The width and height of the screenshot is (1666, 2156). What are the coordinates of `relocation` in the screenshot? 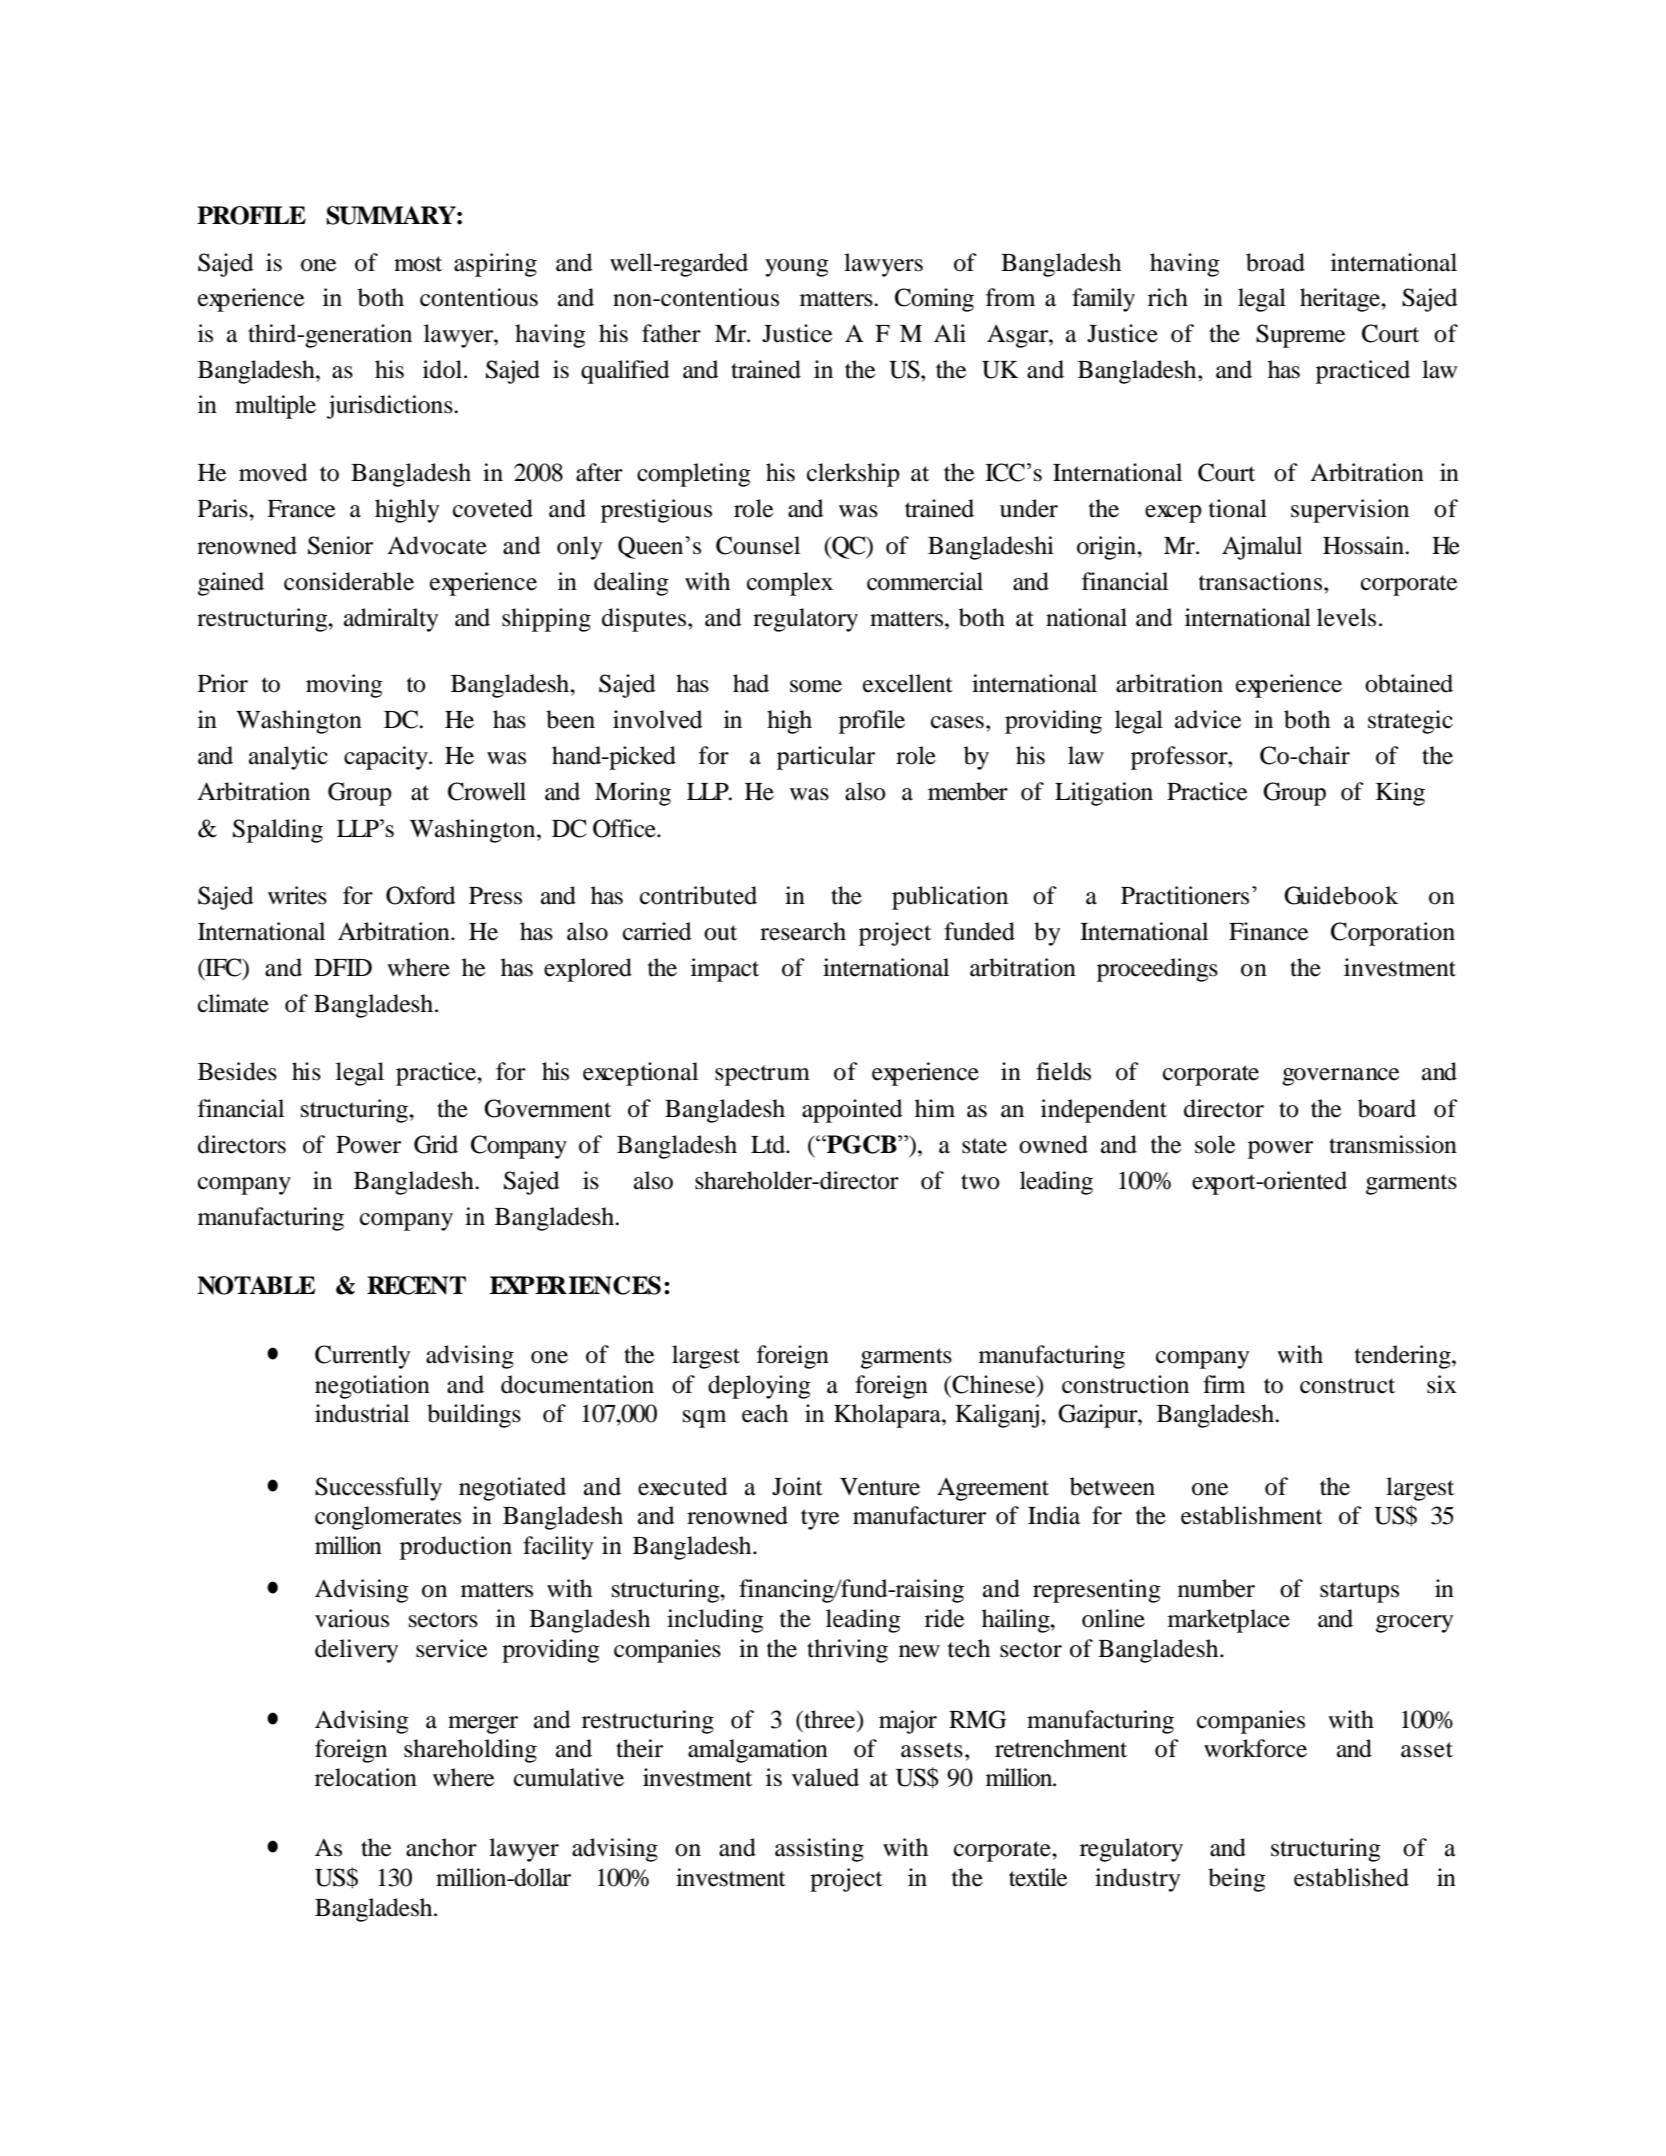 It's located at (366, 1777).
